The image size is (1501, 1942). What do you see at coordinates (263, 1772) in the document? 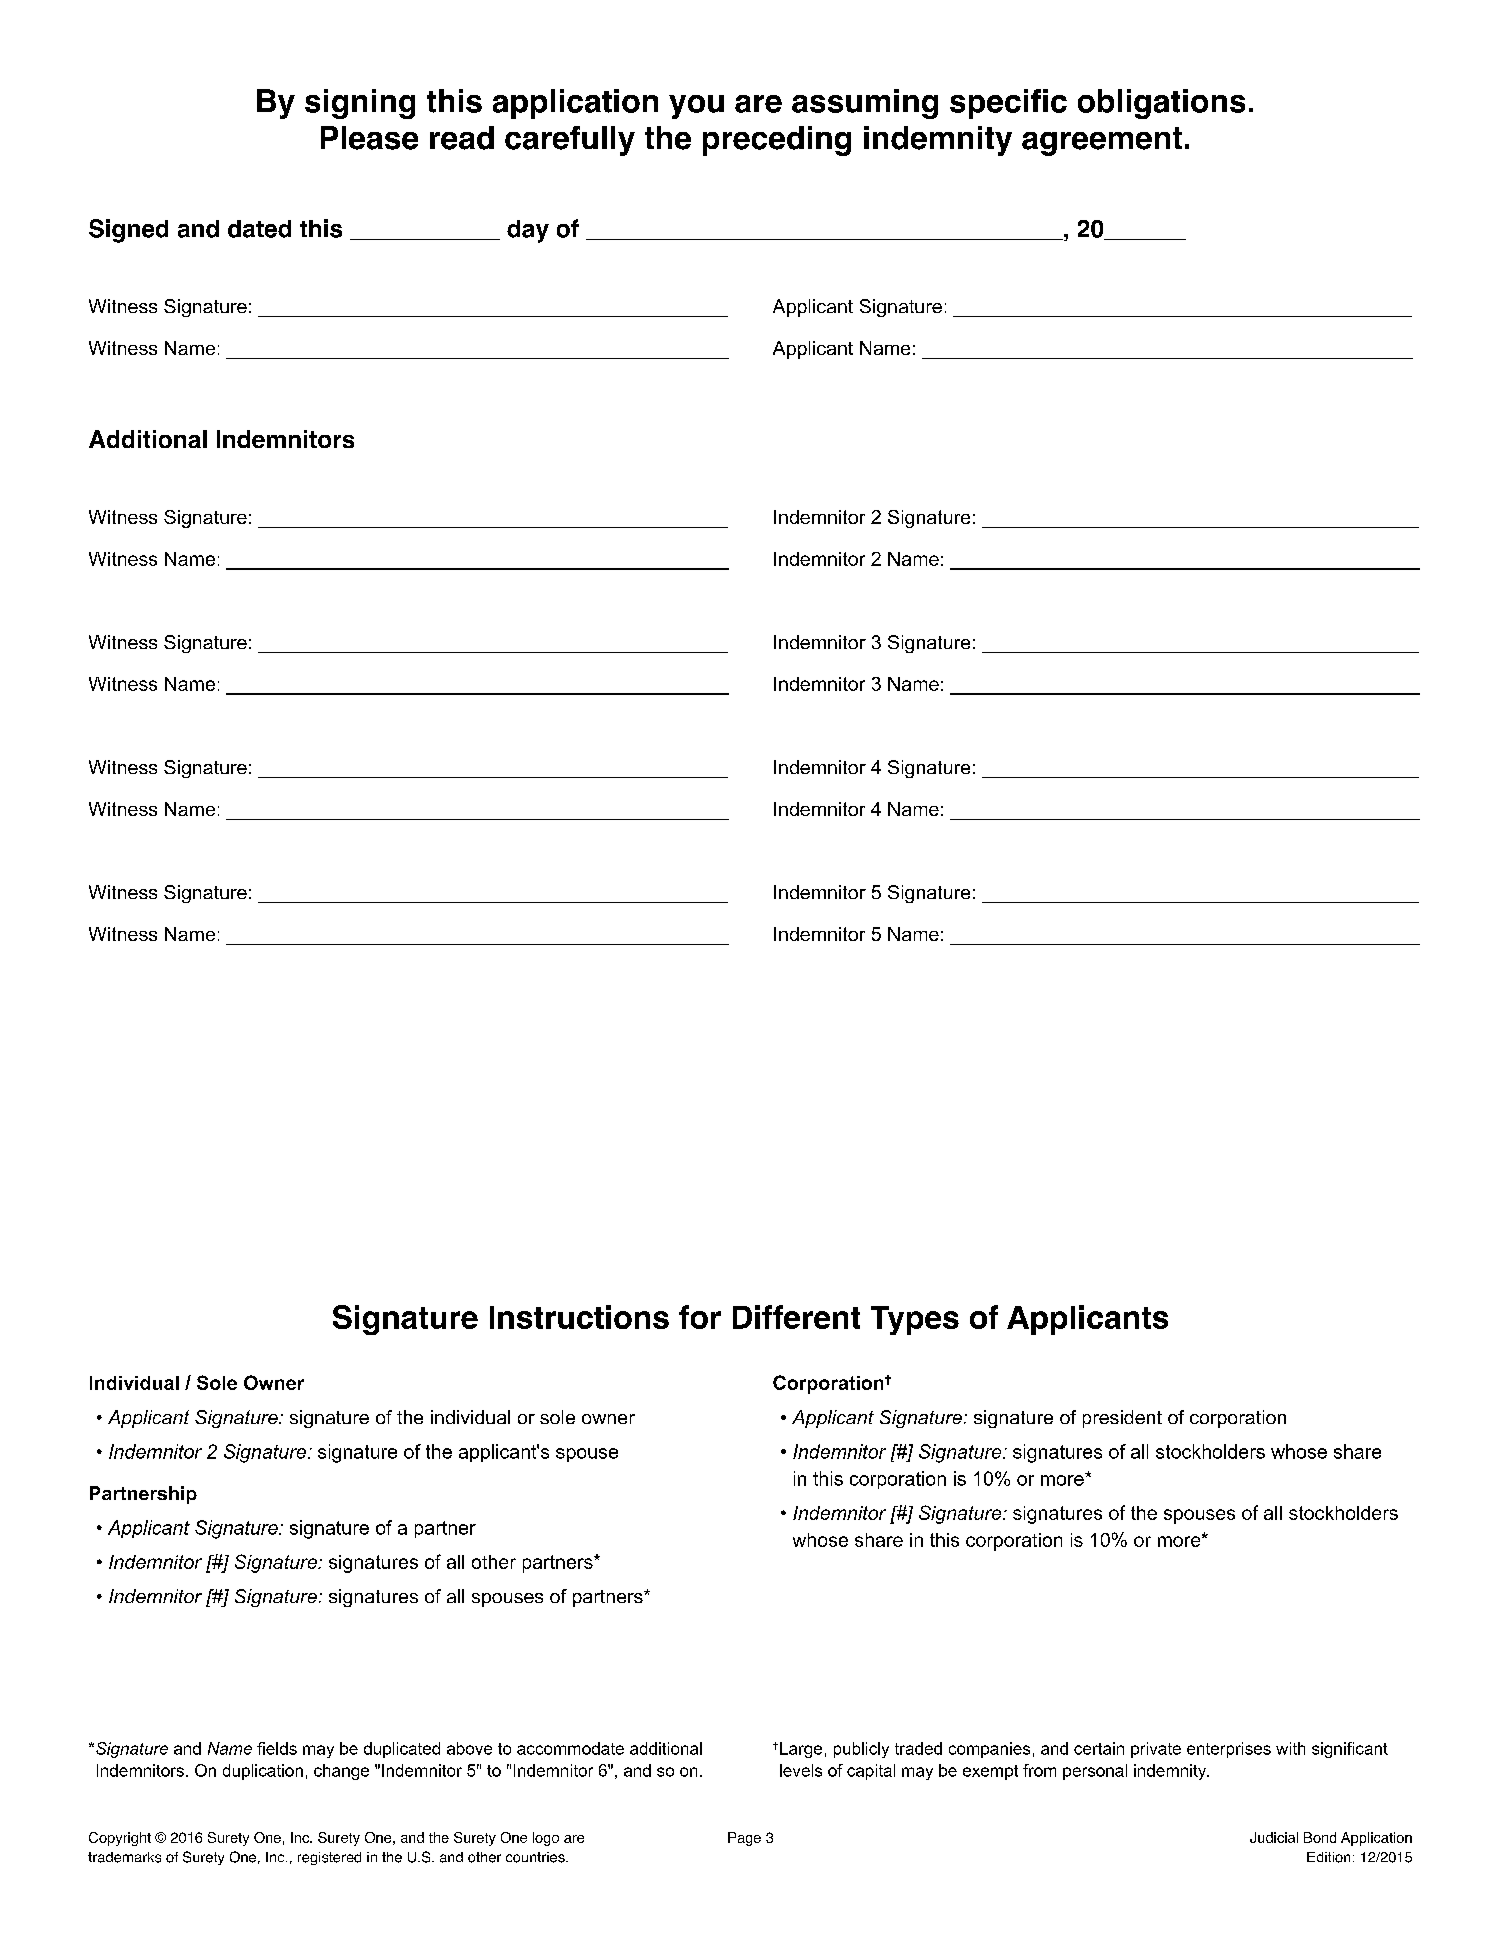
I see `duplication` at bounding box center [263, 1772].
